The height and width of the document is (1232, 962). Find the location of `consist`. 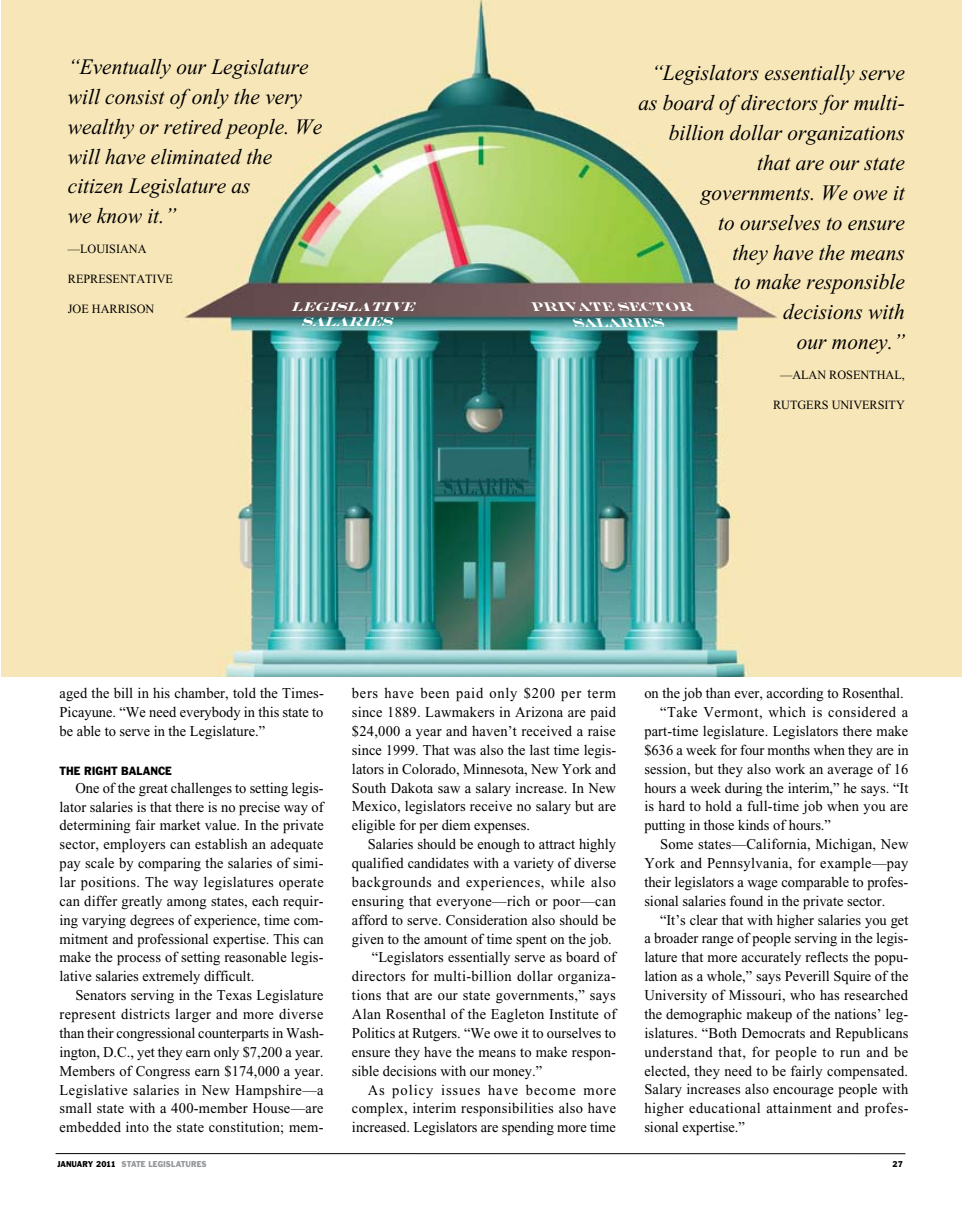

consist is located at coordinates (135, 97).
